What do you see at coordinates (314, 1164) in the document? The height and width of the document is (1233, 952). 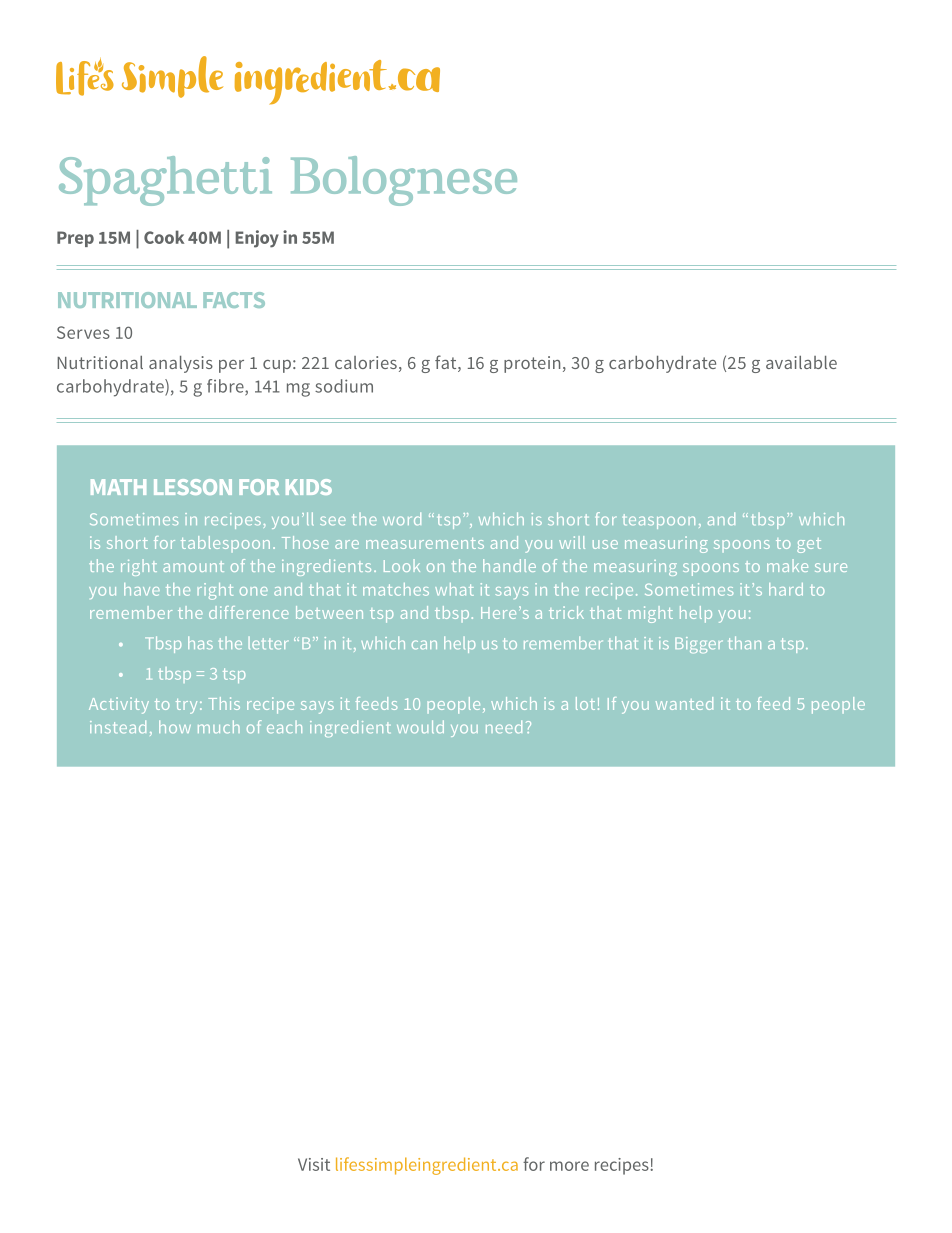 I see `Visit` at bounding box center [314, 1164].
